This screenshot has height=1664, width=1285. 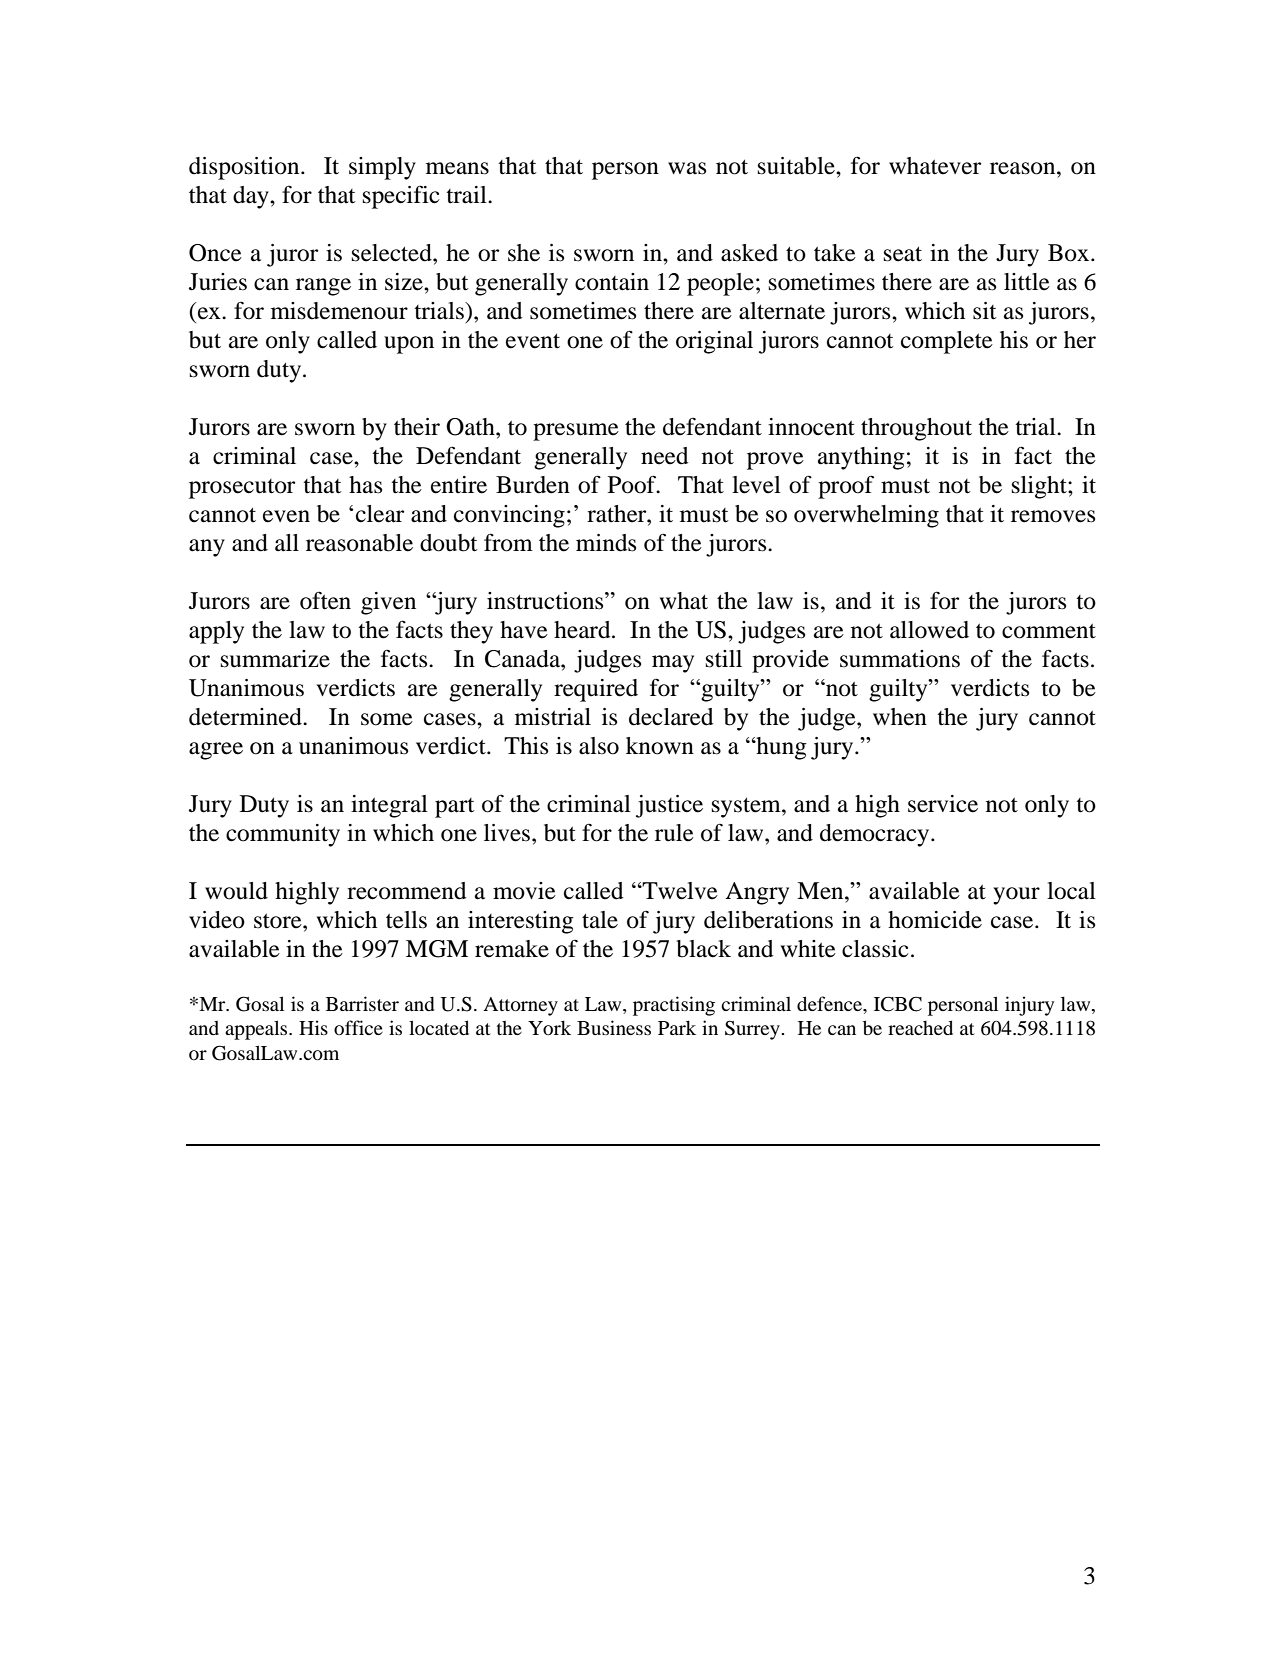 What do you see at coordinates (252, 197) in the screenshot?
I see `day` at bounding box center [252, 197].
